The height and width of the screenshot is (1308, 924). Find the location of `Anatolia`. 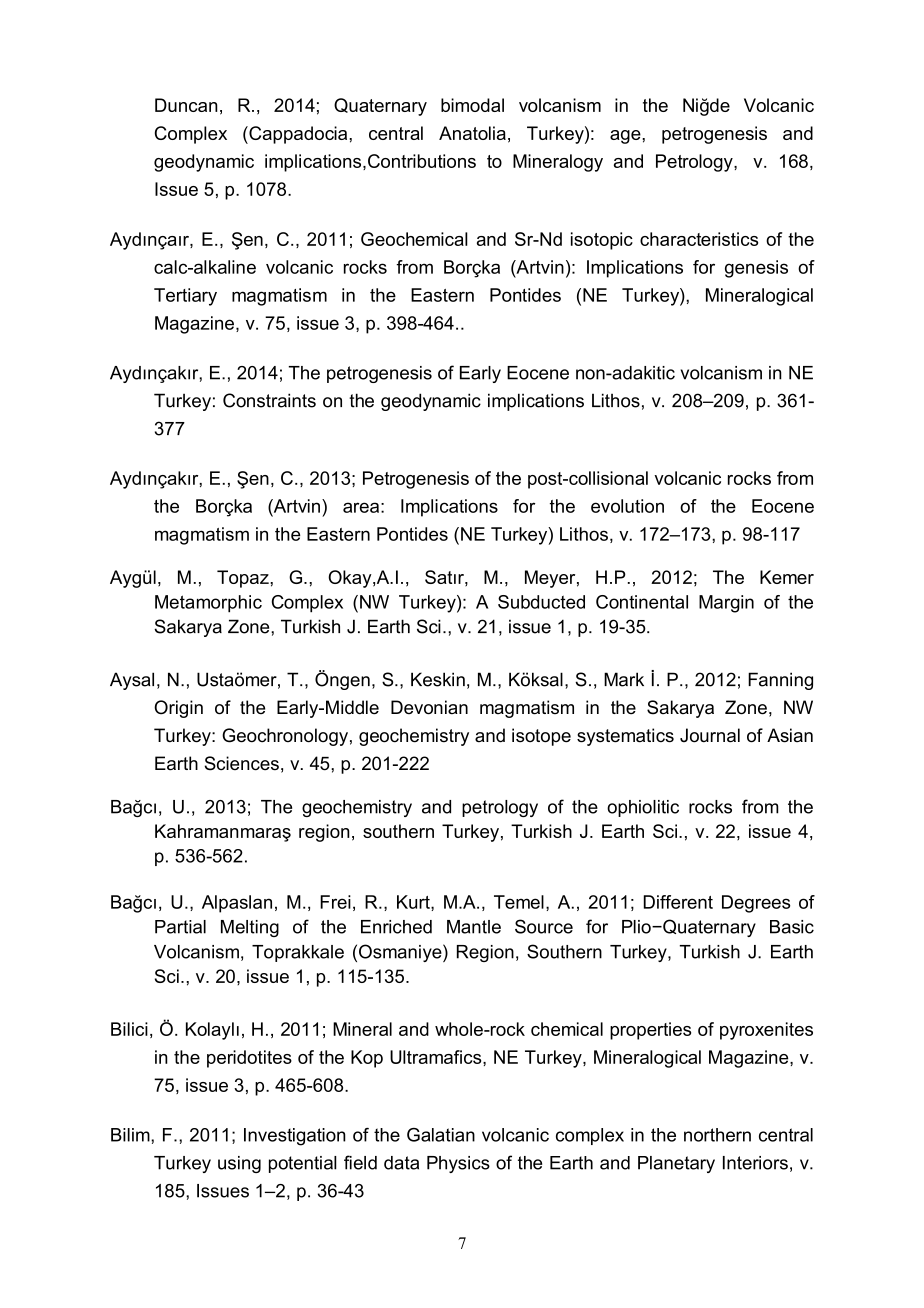

Anatolia is located at coordinates (472, 133).
